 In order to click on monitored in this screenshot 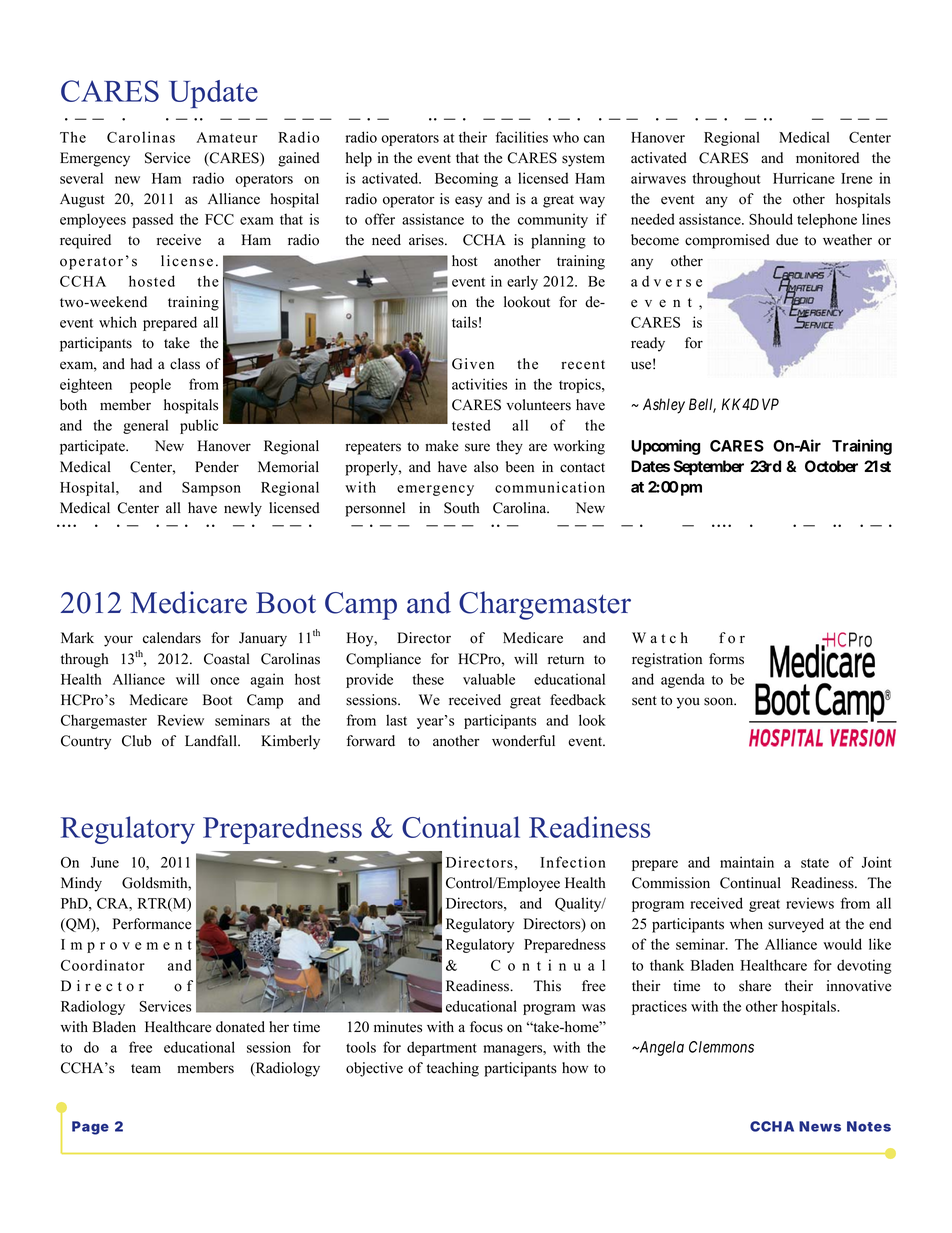, I will do `click(827, 158)`.
